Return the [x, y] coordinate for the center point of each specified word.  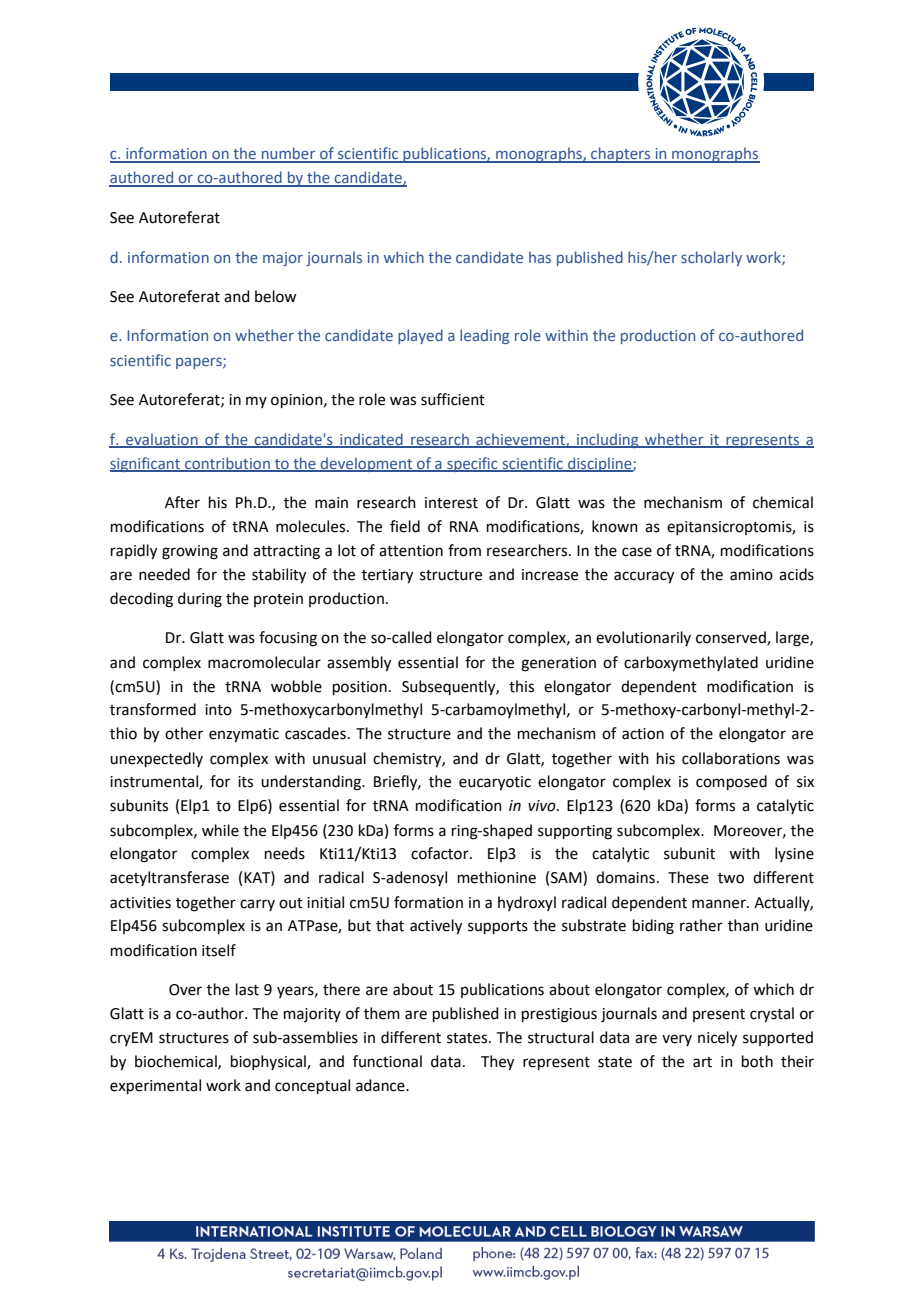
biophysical [269, 1062]
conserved [732, 638]
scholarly [711, 258]
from [464, 550]
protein [278, 600]
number [289, 154]
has [540, 257]
